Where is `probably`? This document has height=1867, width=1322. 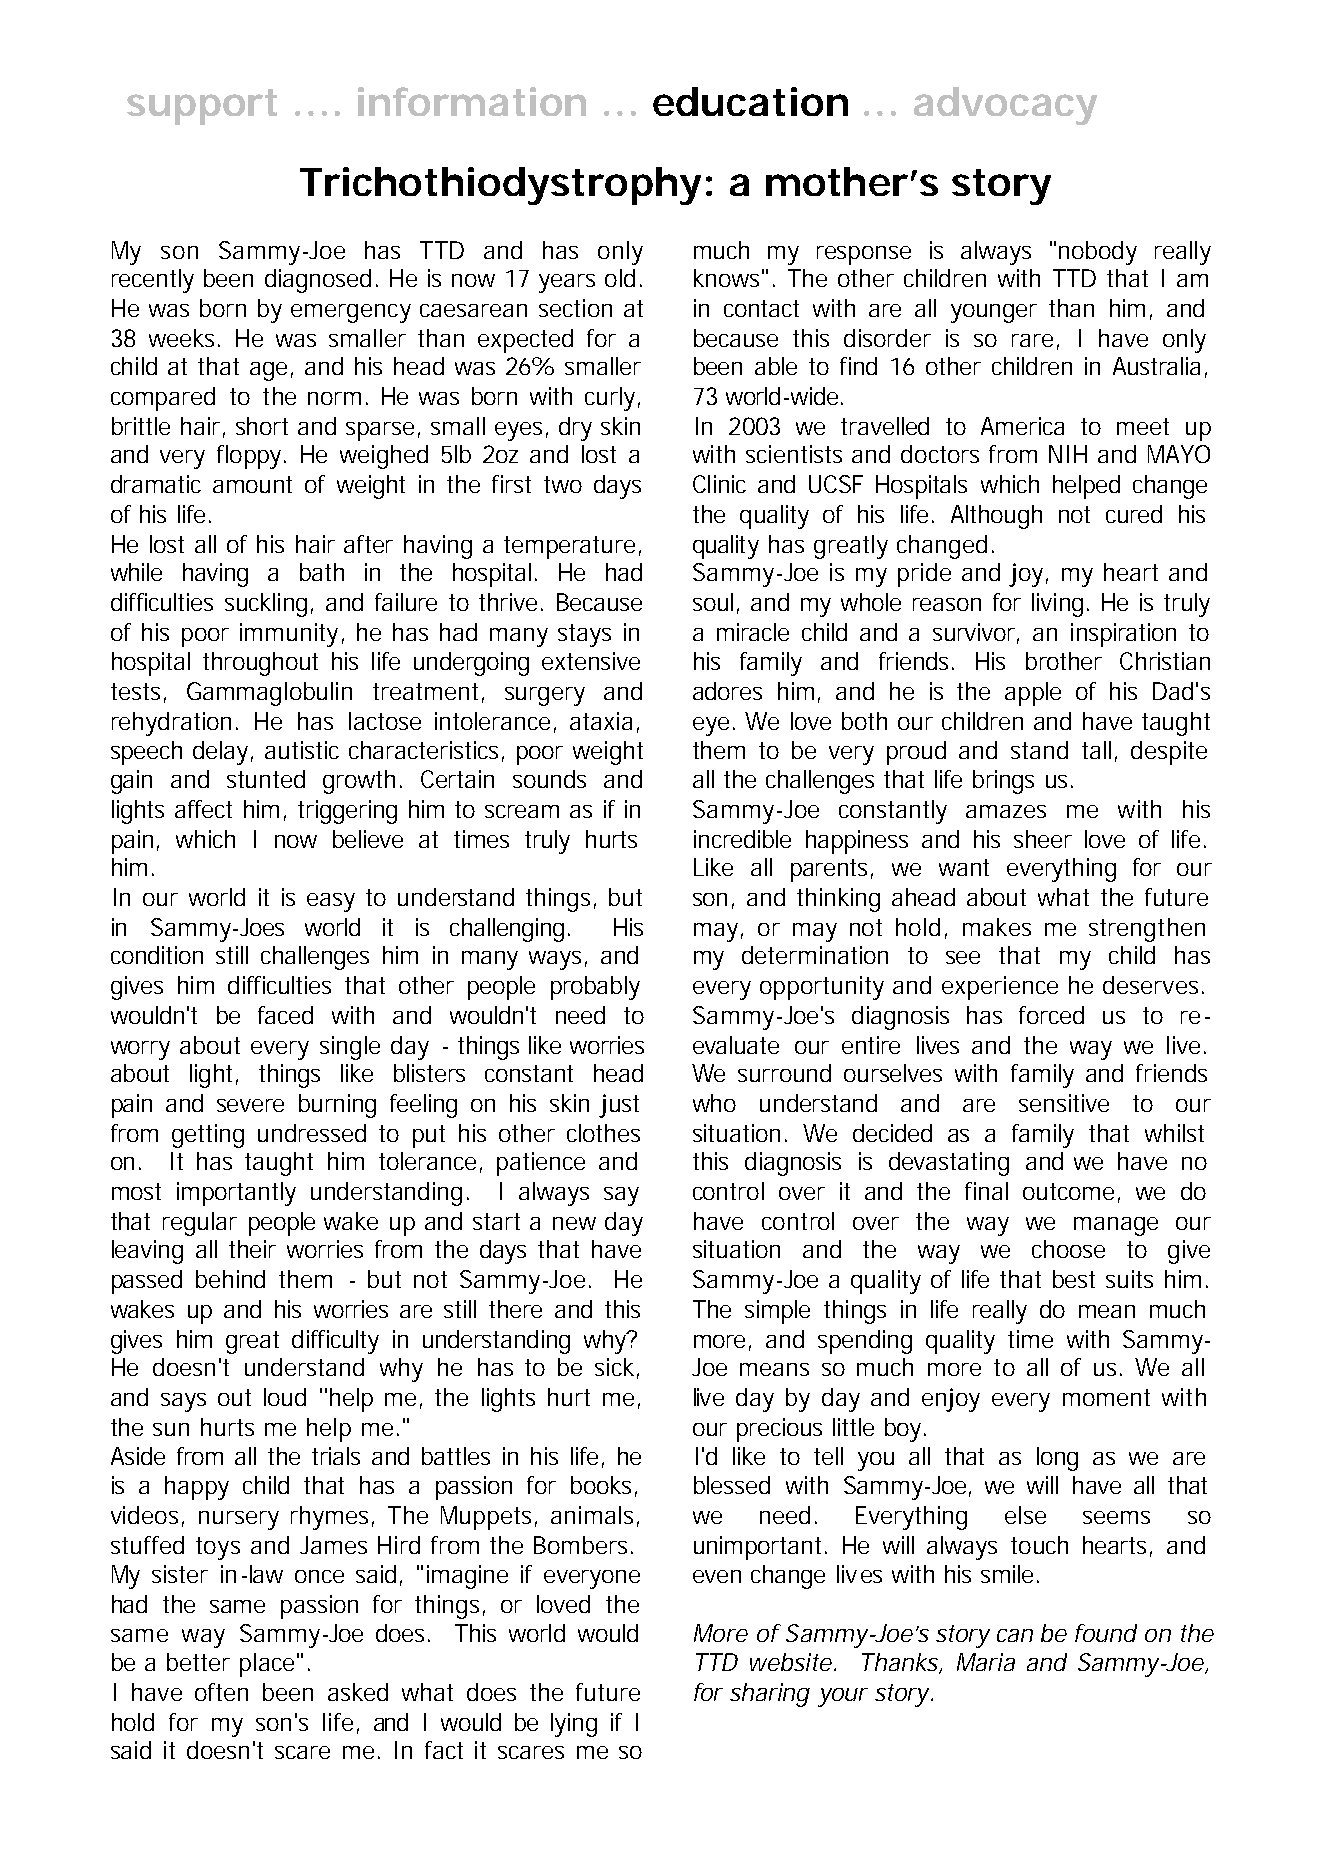 probably is located at coordinates (595, 988).
